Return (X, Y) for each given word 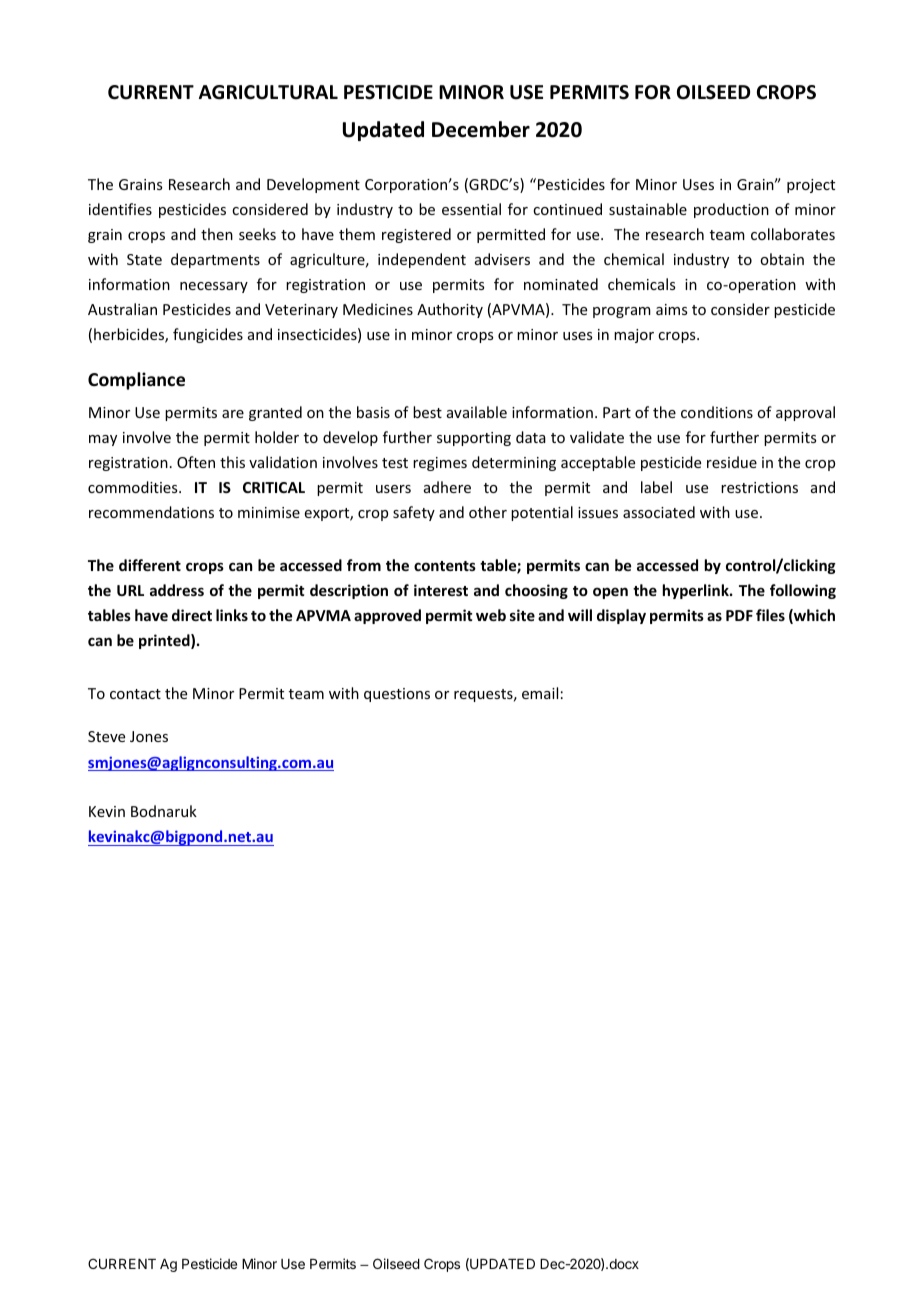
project (811, 186)
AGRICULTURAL (268, 92)
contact (135, 694)
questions (397, 695)
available (477, 412)
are (233, 414)
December (481, 129)
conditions (717, 412)
